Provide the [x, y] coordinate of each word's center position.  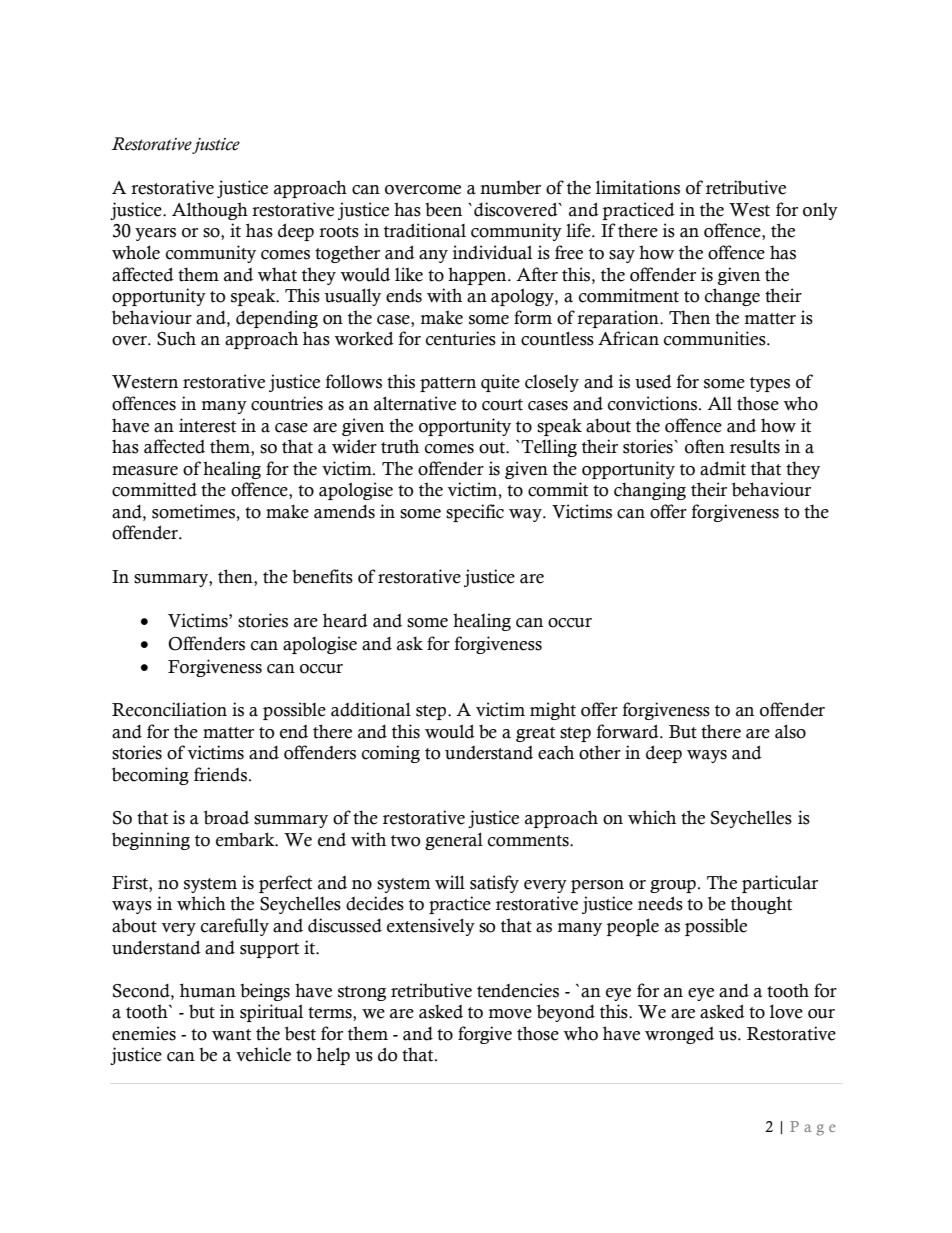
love [786, 1011]
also [790, 731]
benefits [322, 576]
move [510, 1014]
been [443, 209]
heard [345, 620]
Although [210, 211]
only [820, 211]
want [231, 1035]
